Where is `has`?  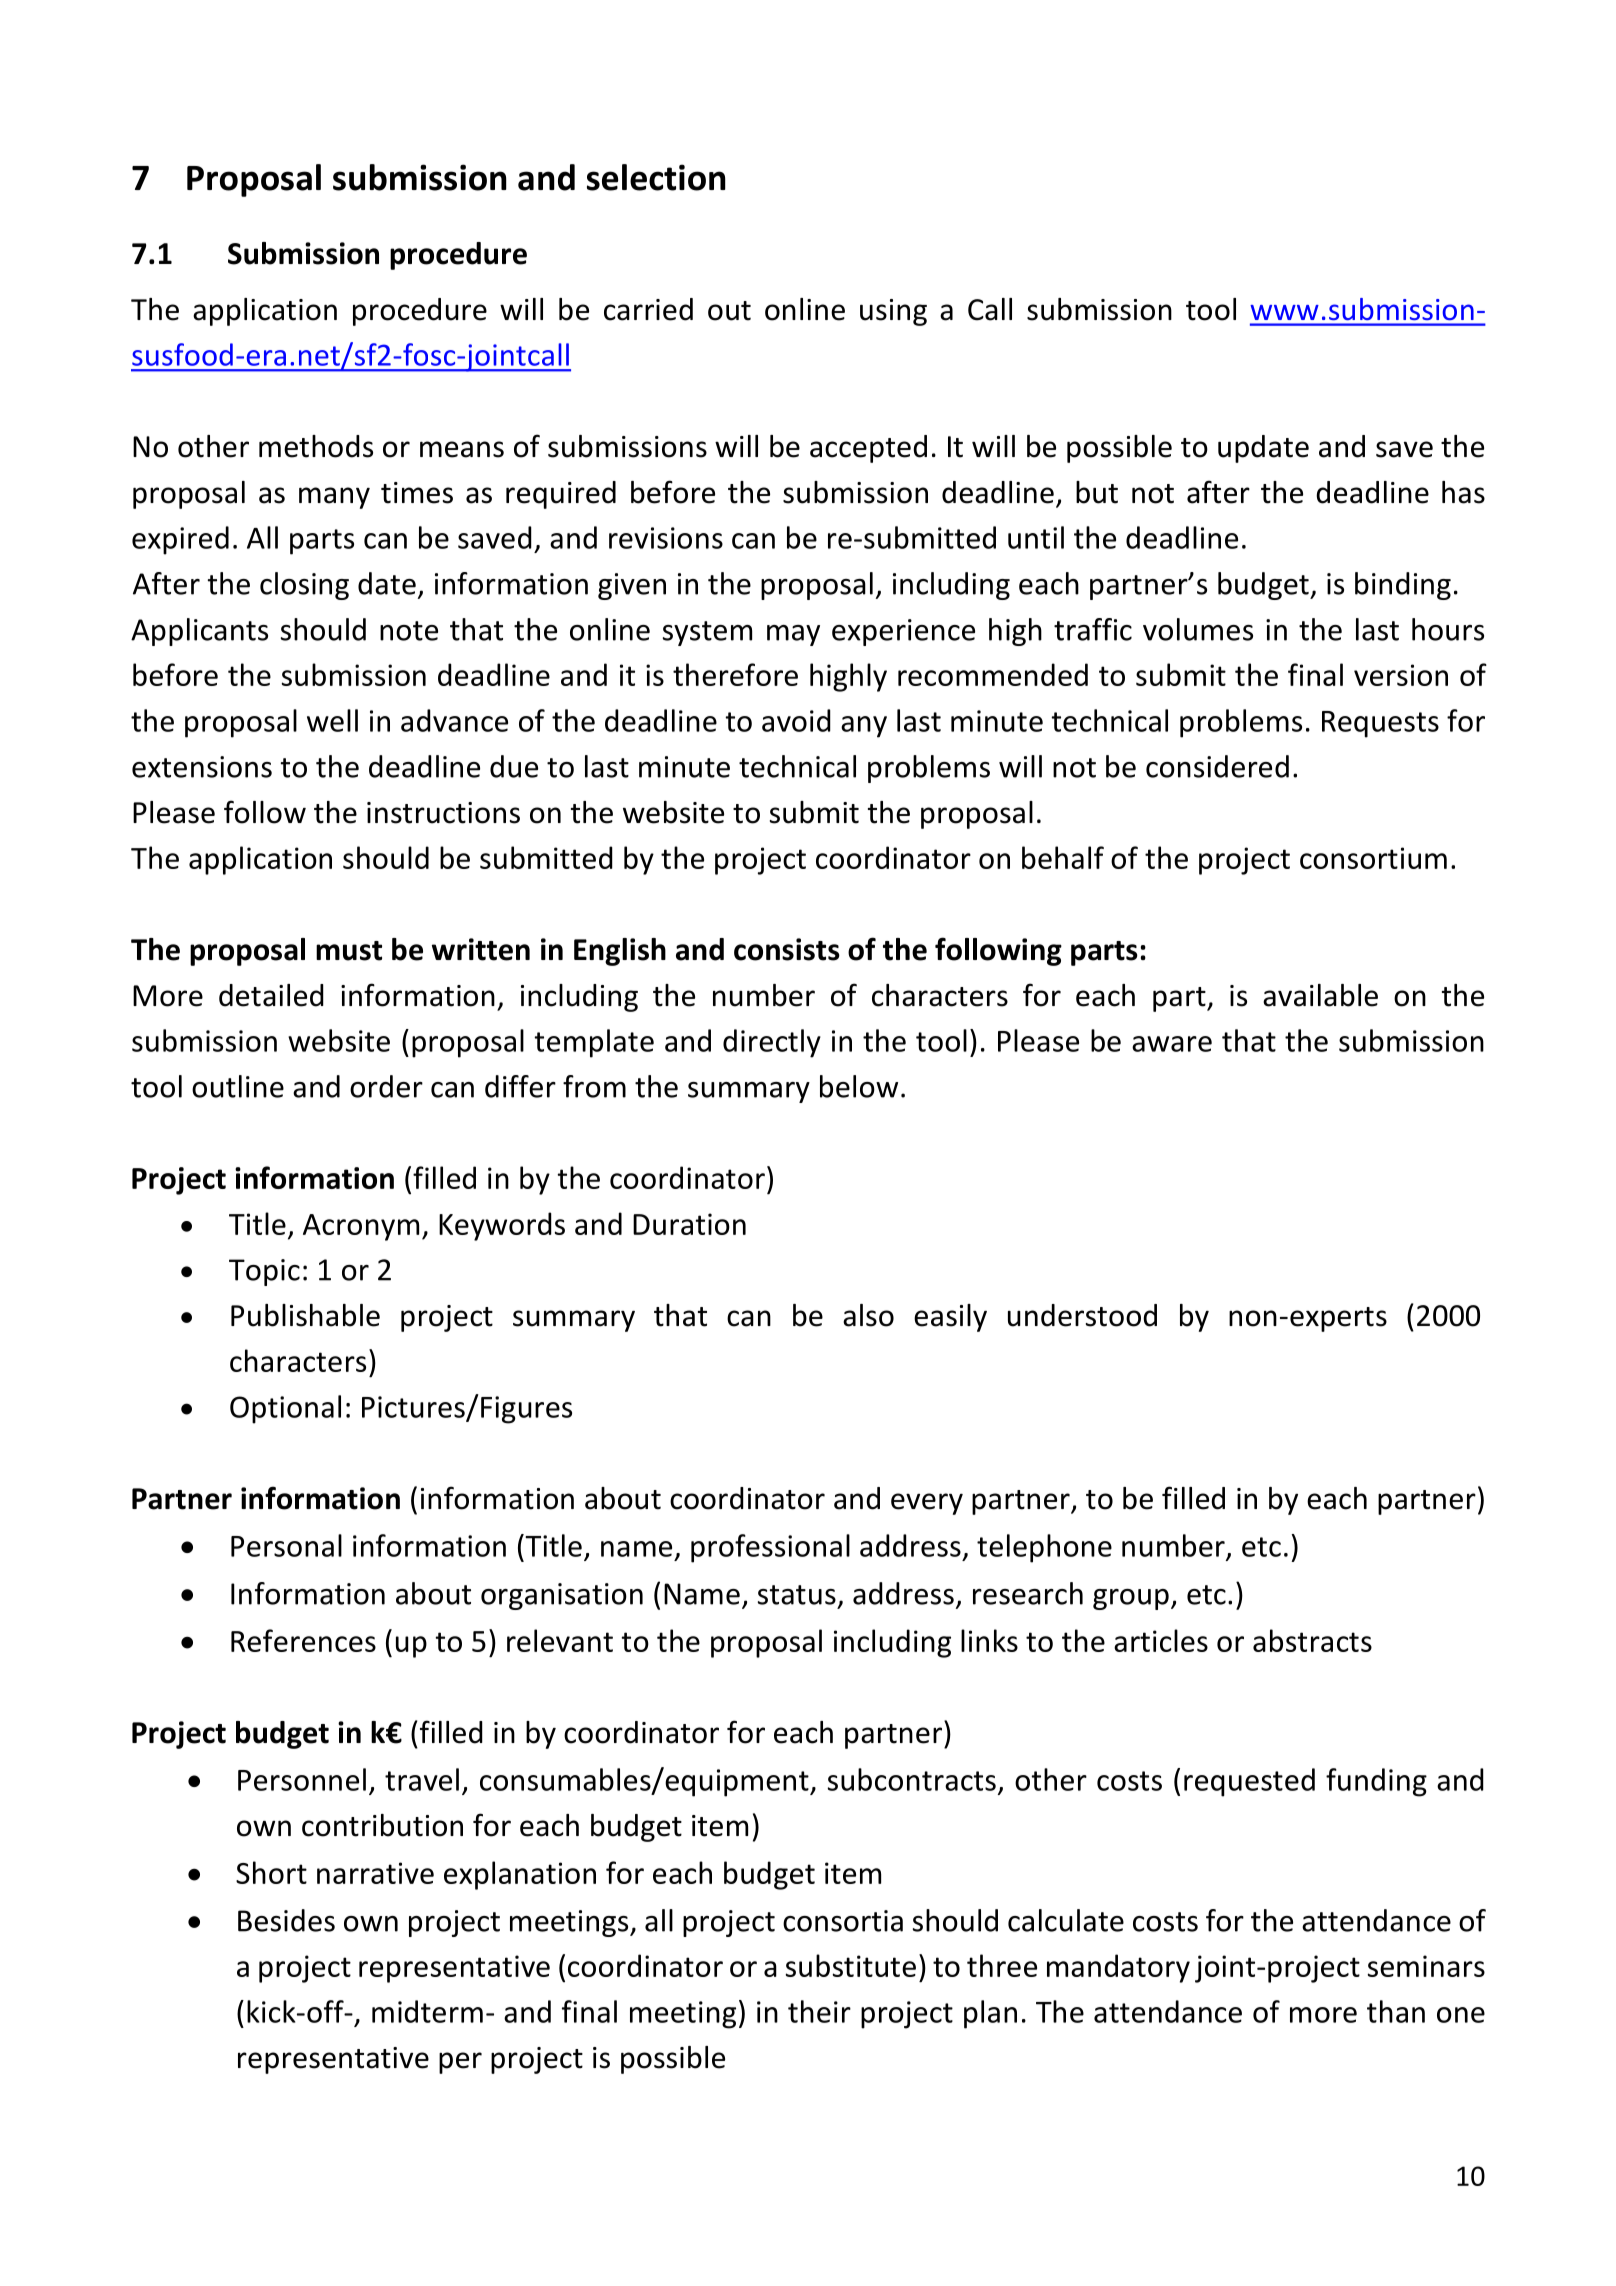
has is located at coordinates (1463, 492).
